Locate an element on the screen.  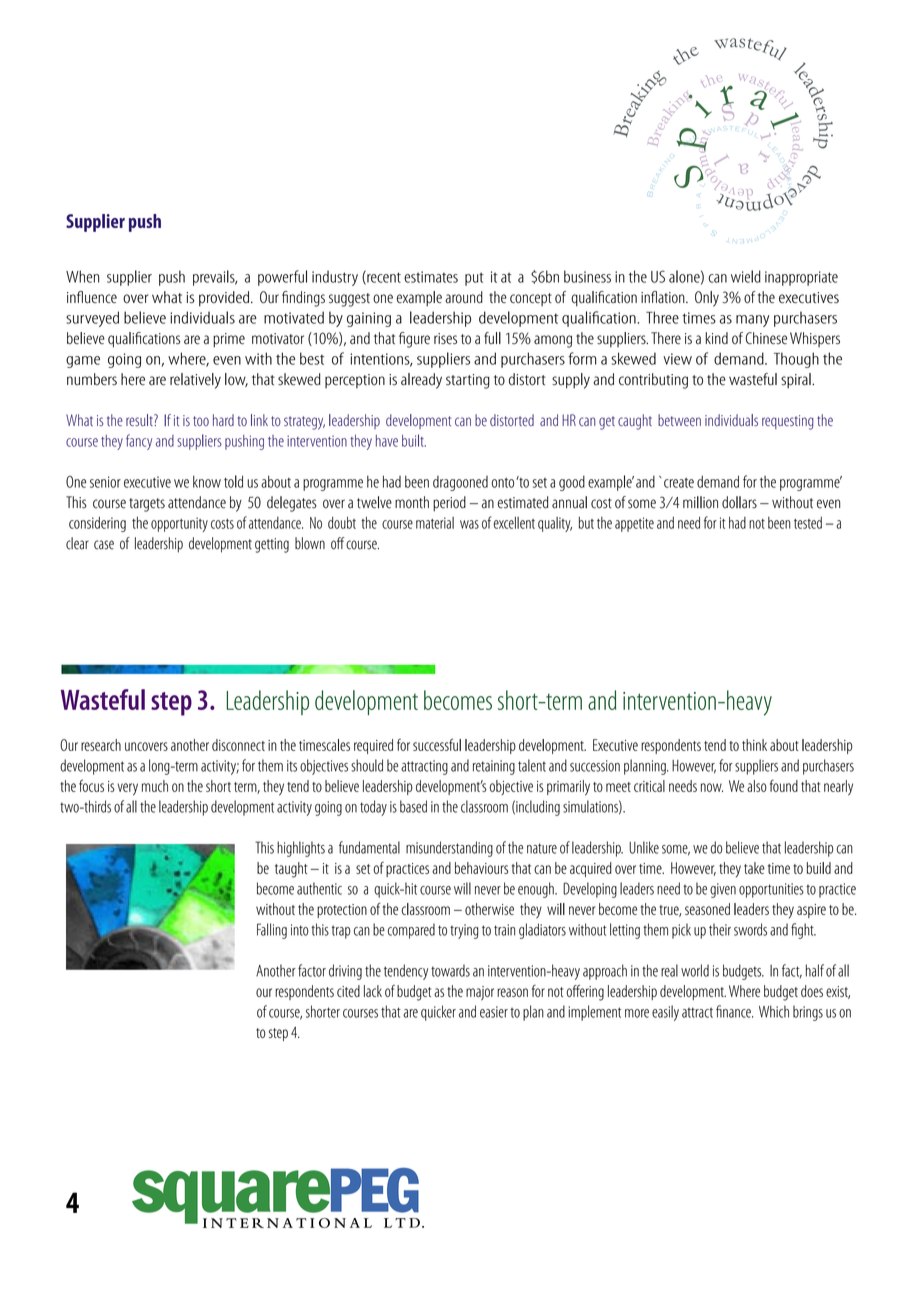
think is located at coordinates (754, 745).
